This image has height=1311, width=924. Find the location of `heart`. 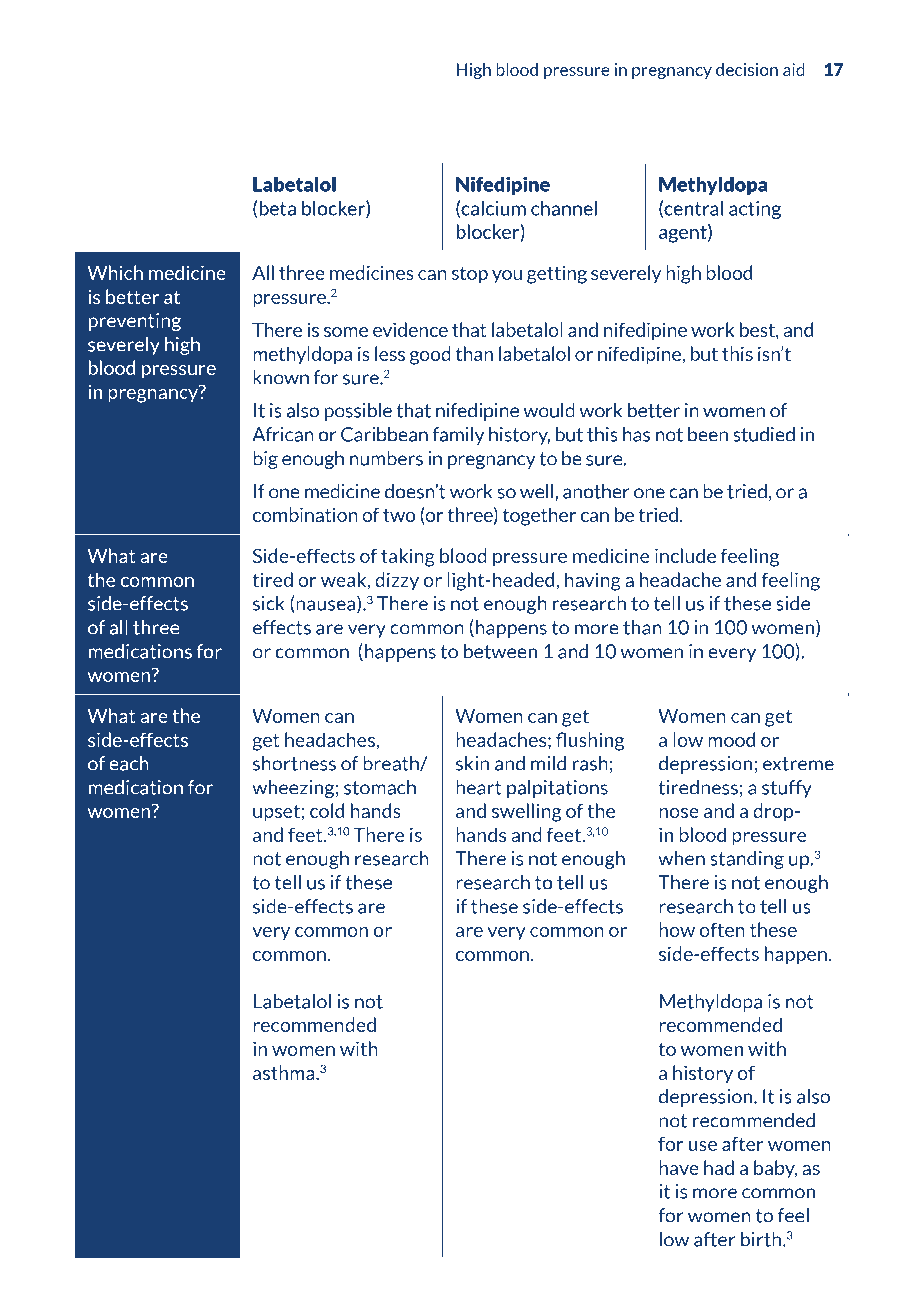

heart is located at coordinates (479, 787).
